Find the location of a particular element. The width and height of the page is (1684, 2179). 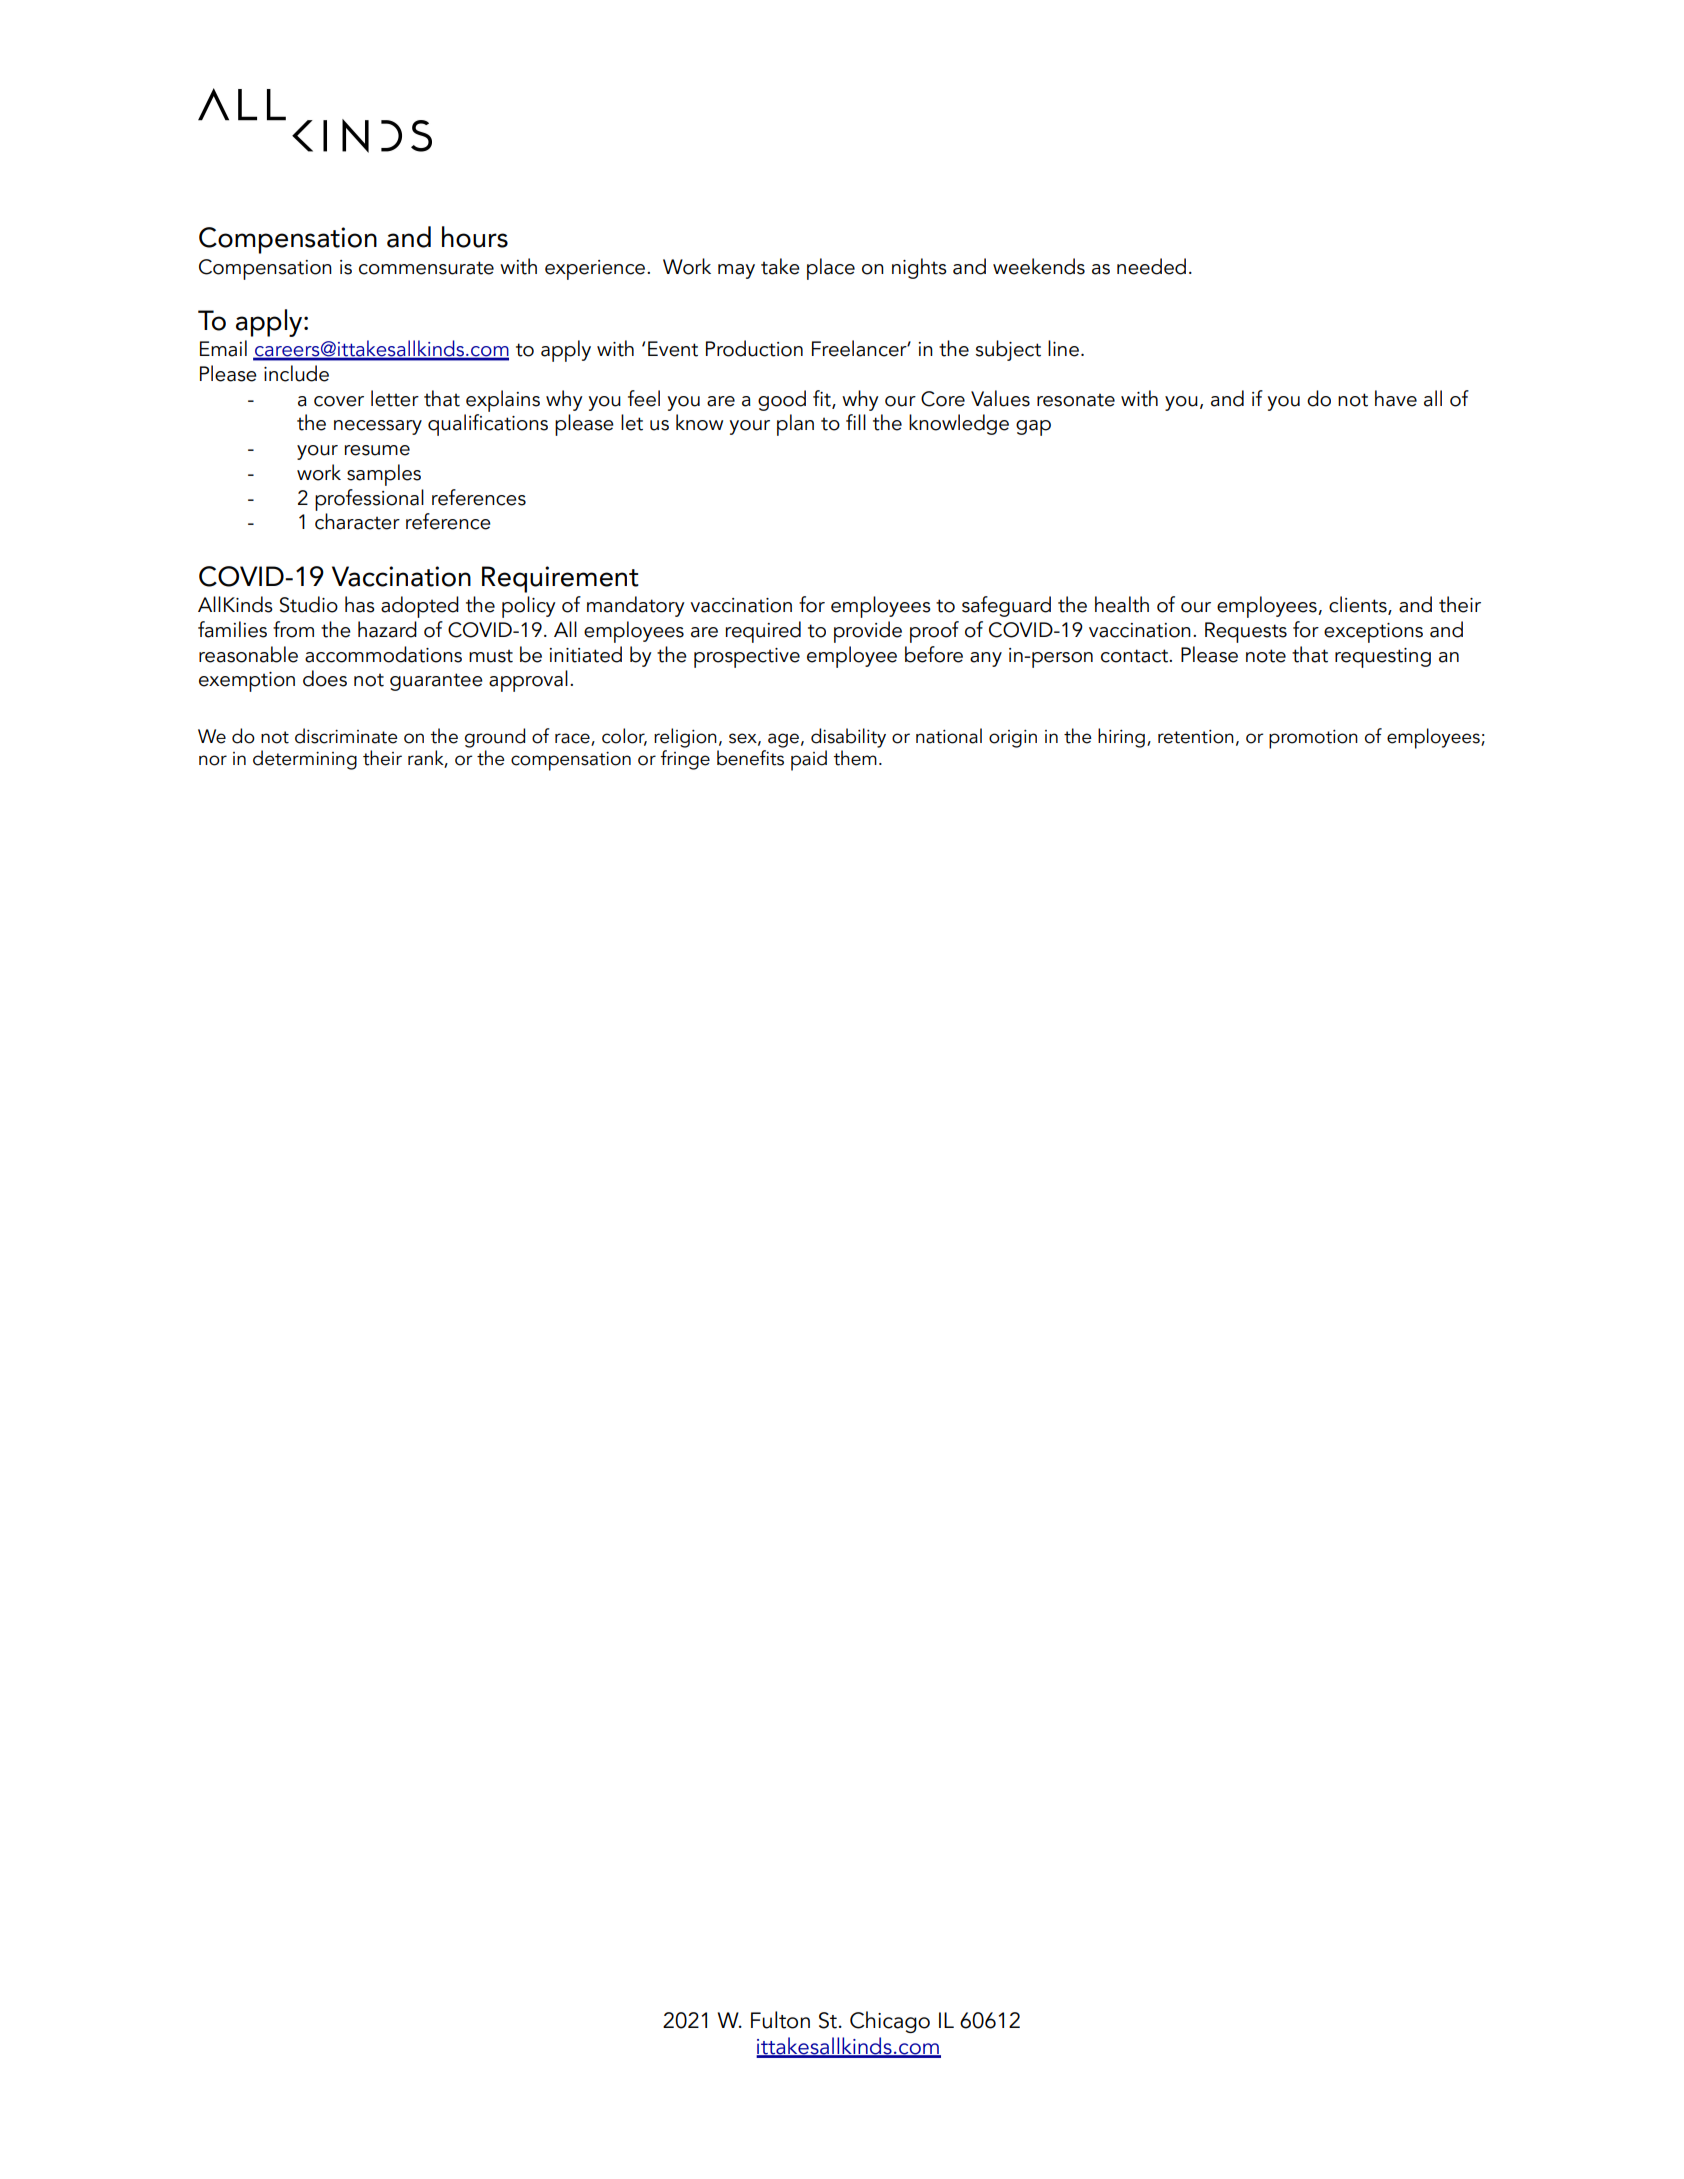

retention is located at coordinates (1196, 737).
